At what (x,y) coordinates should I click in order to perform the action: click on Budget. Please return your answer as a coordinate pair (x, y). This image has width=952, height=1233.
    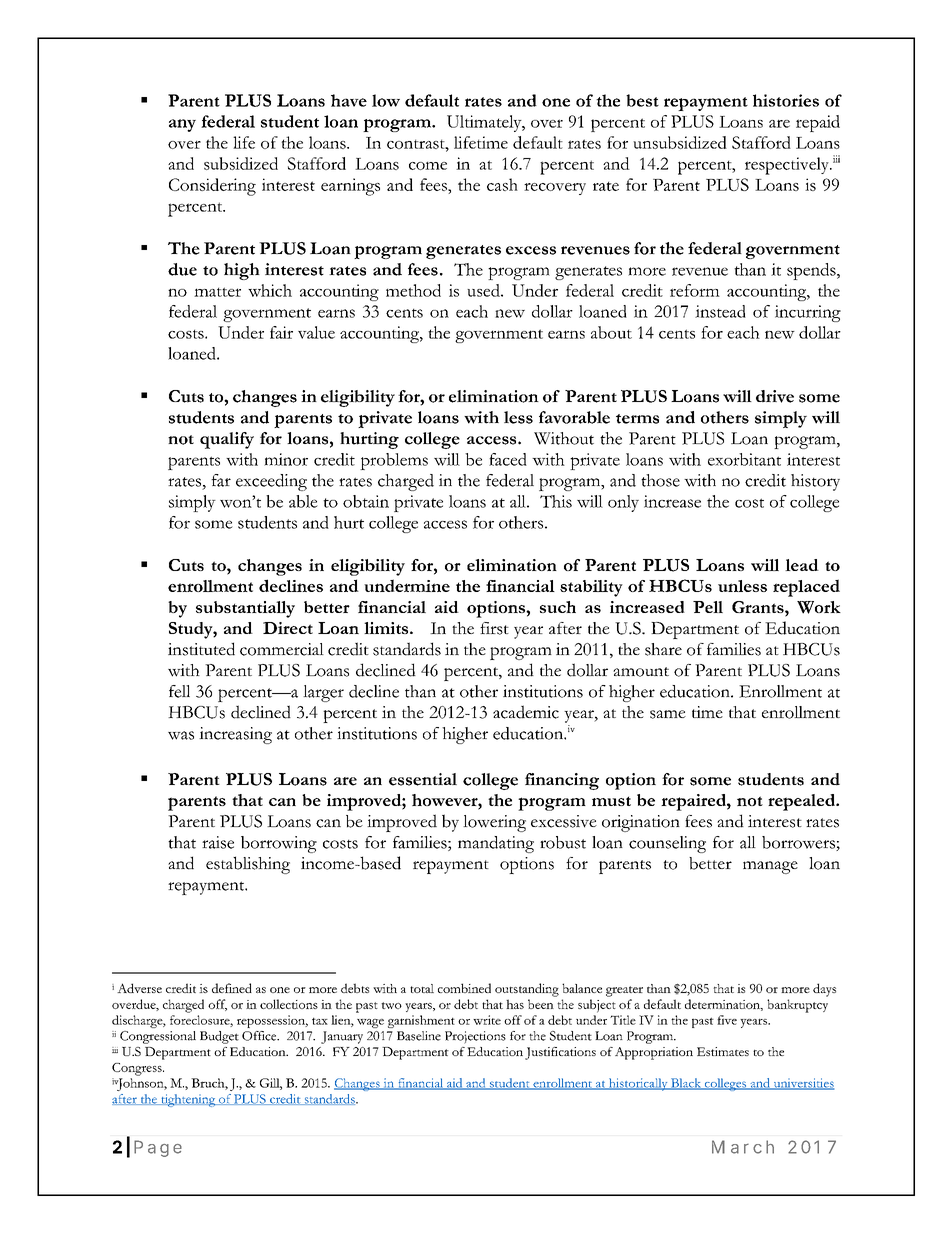
    Looking at the image, I should click on (219, 1037).
